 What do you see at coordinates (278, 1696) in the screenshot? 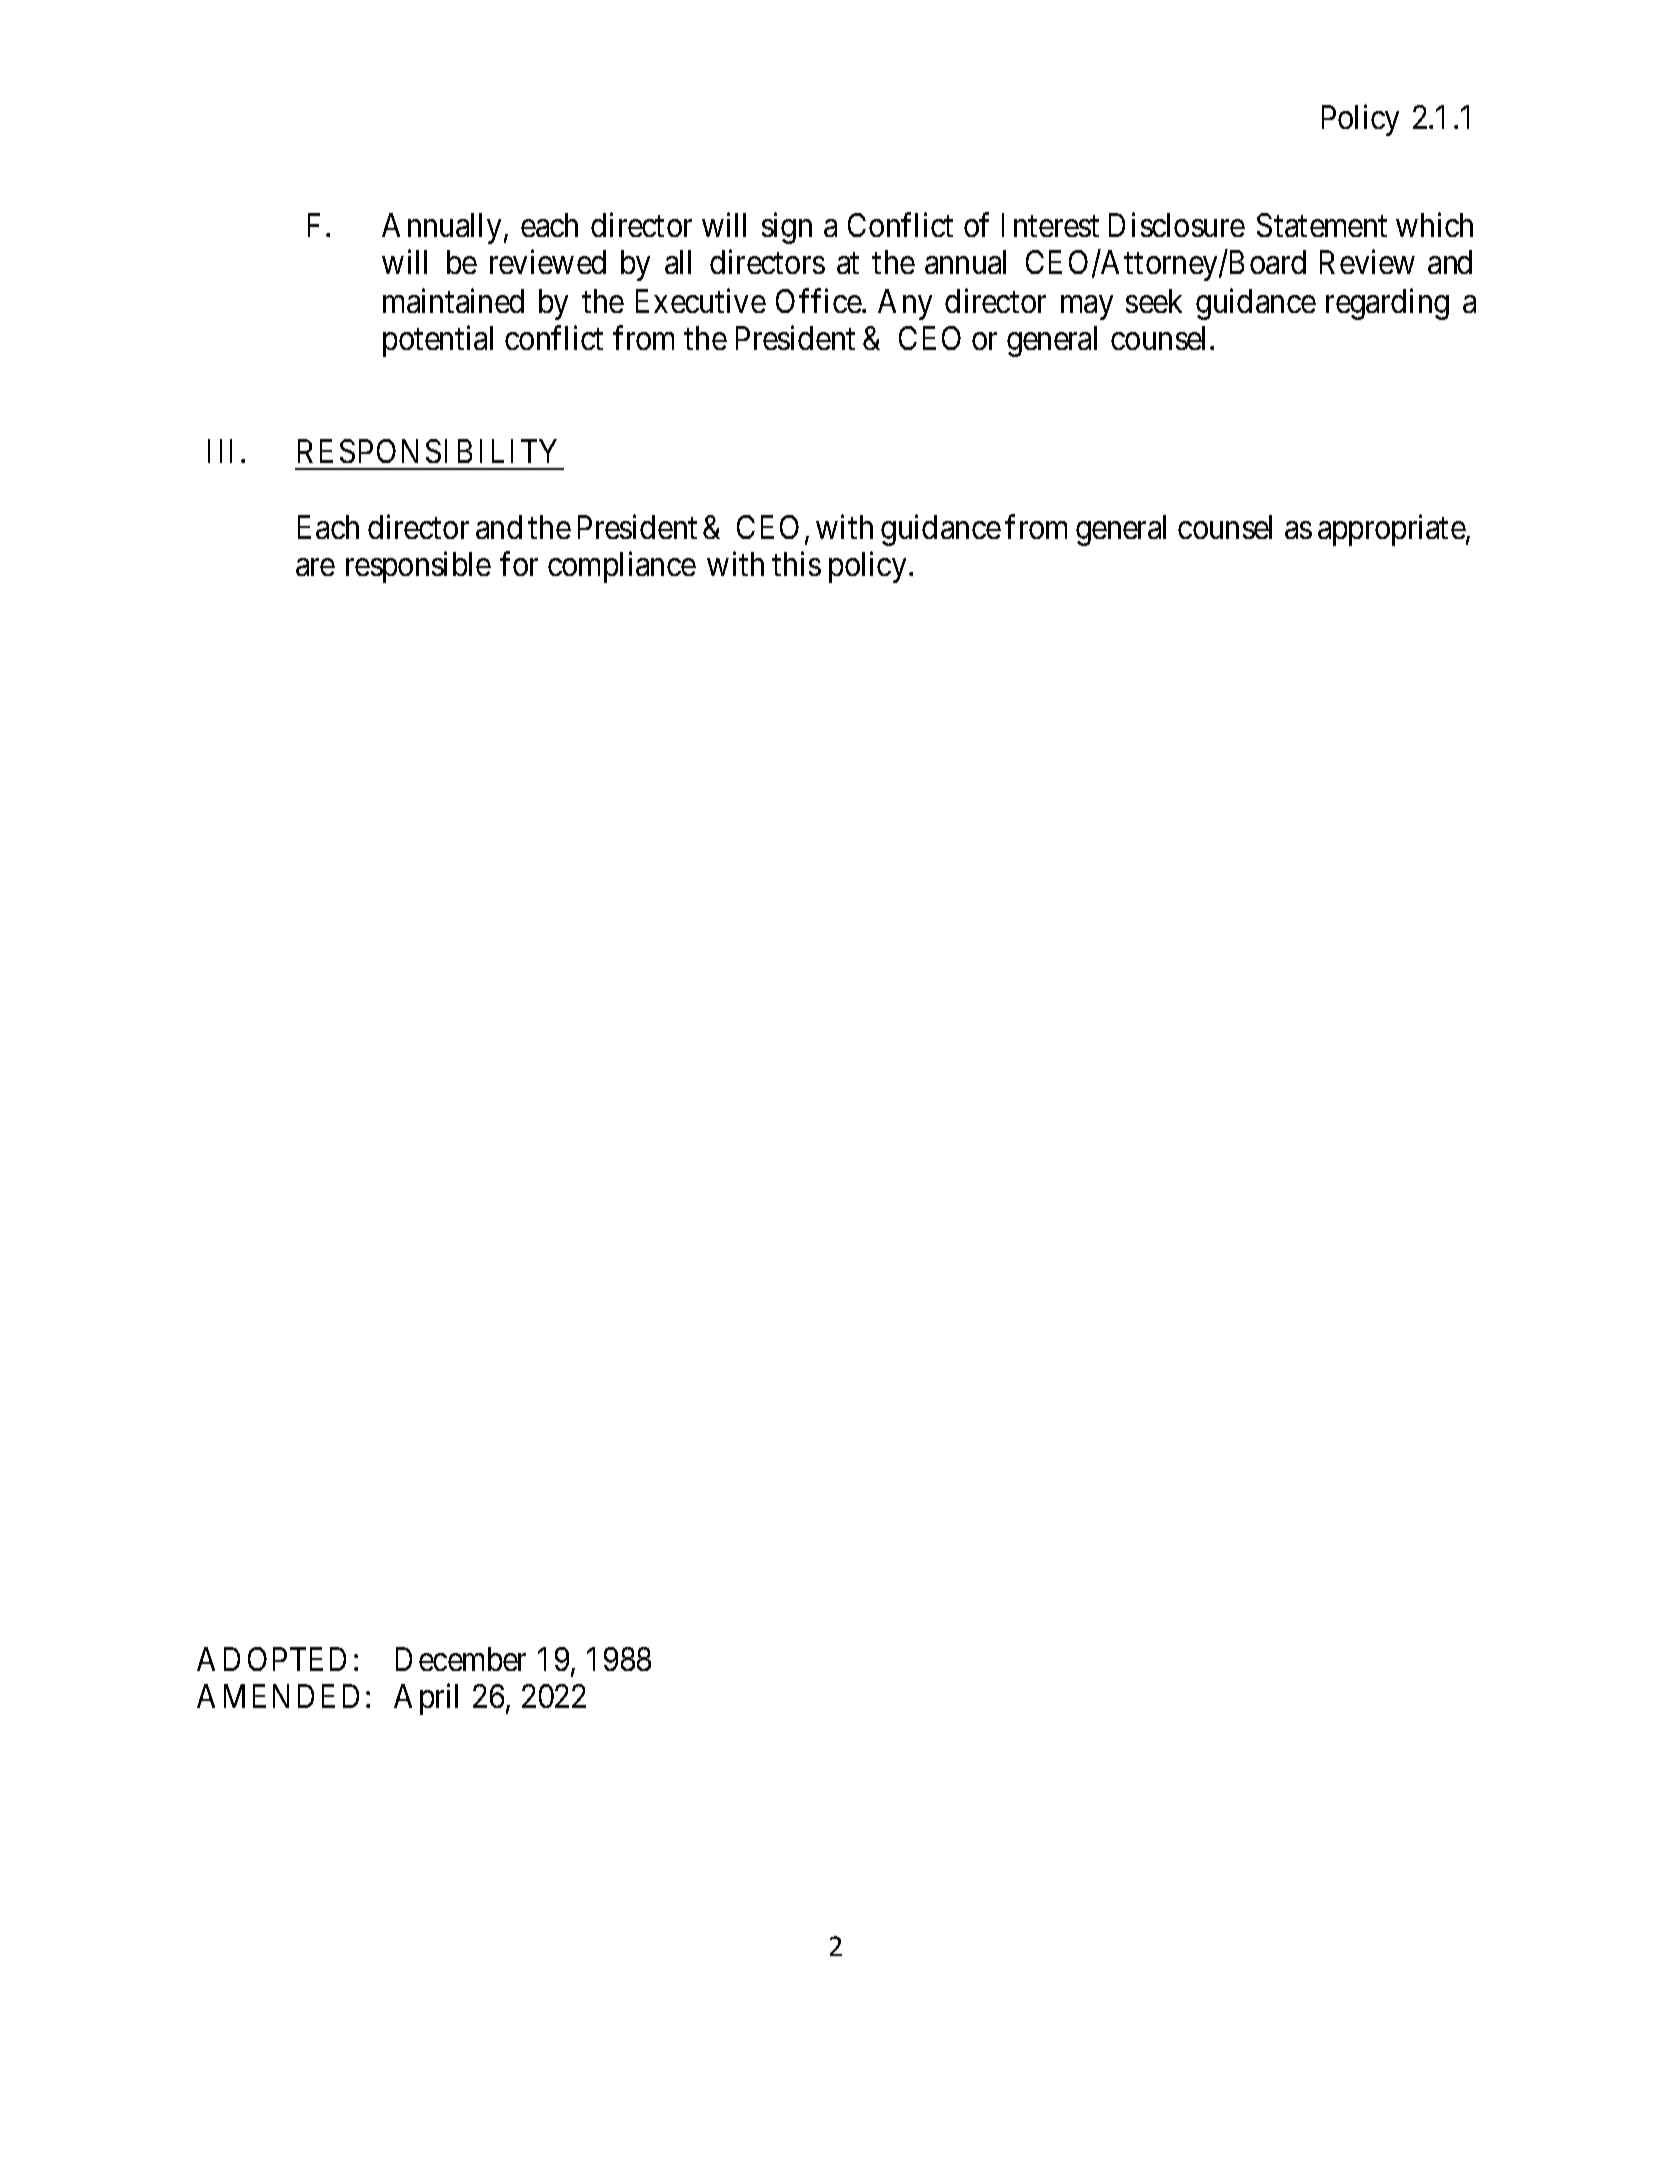
I see `AMENDED` at bounding box center [278, 1696].
